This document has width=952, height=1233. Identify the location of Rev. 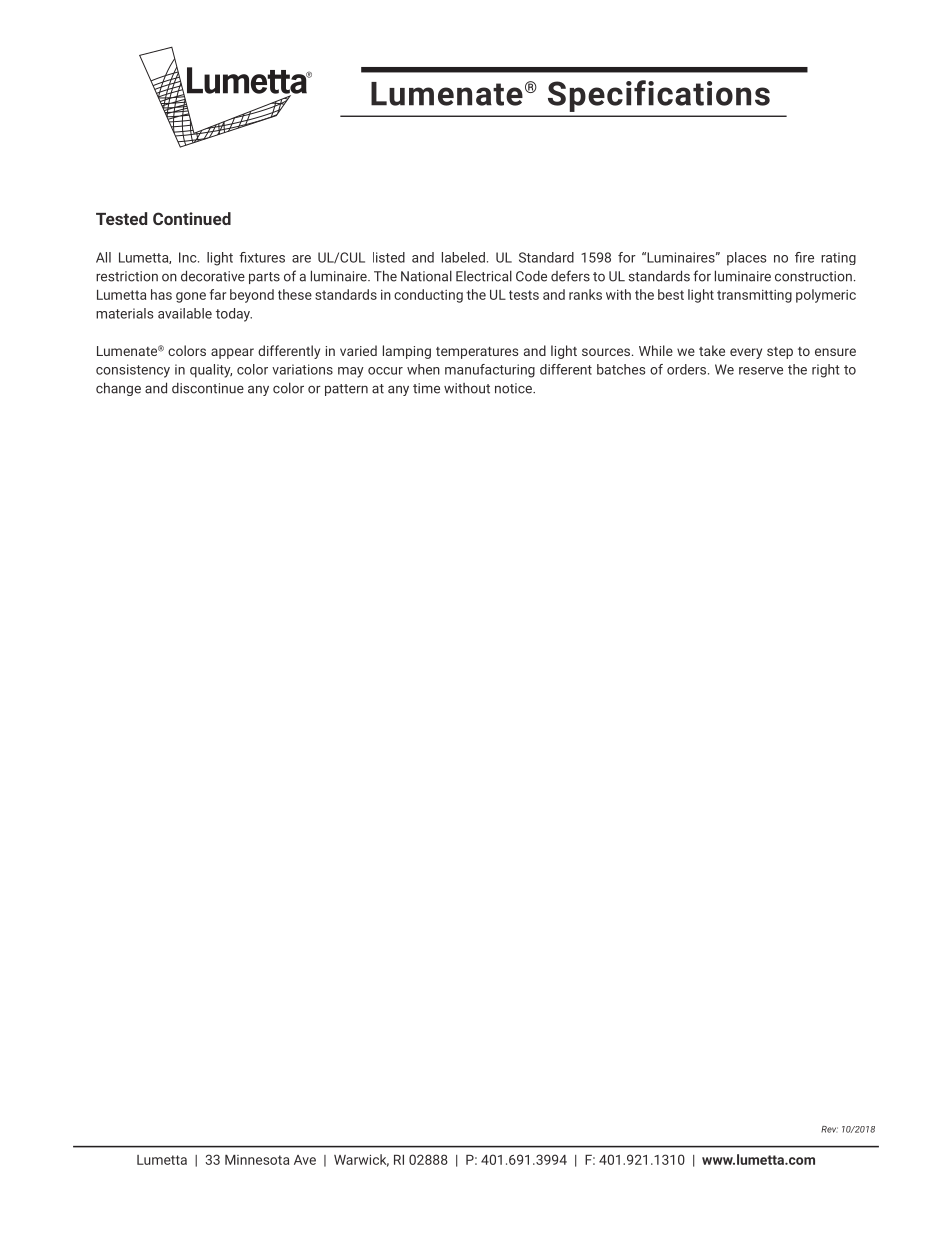
(829, 1129).
